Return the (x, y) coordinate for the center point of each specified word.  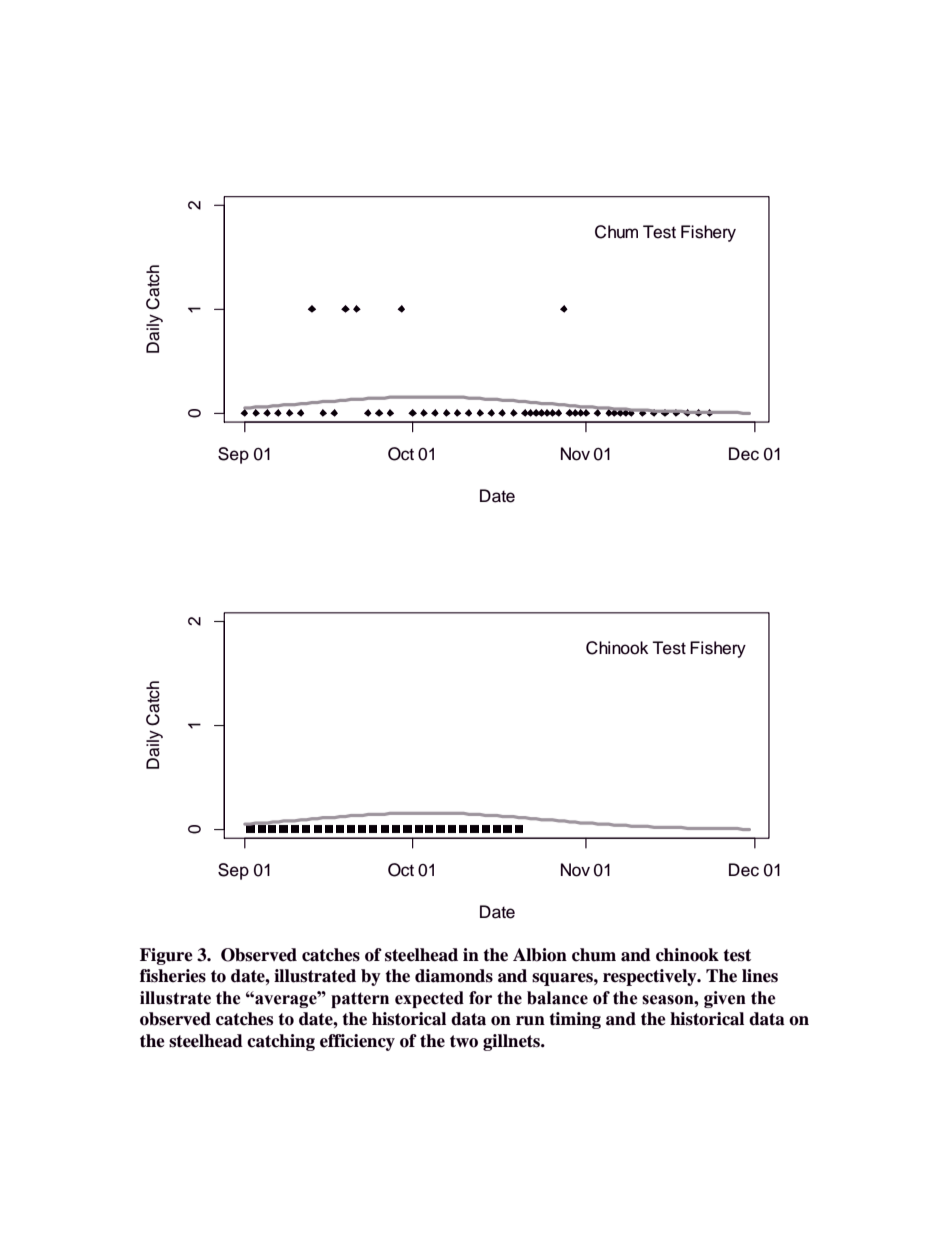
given (725, 999)
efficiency (357, 1042)
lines (760, 976)
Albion (540, 955)
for (480, 998)
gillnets (512, 1042)
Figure (166, 956)
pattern (360, 1000)
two (464, 1041)
